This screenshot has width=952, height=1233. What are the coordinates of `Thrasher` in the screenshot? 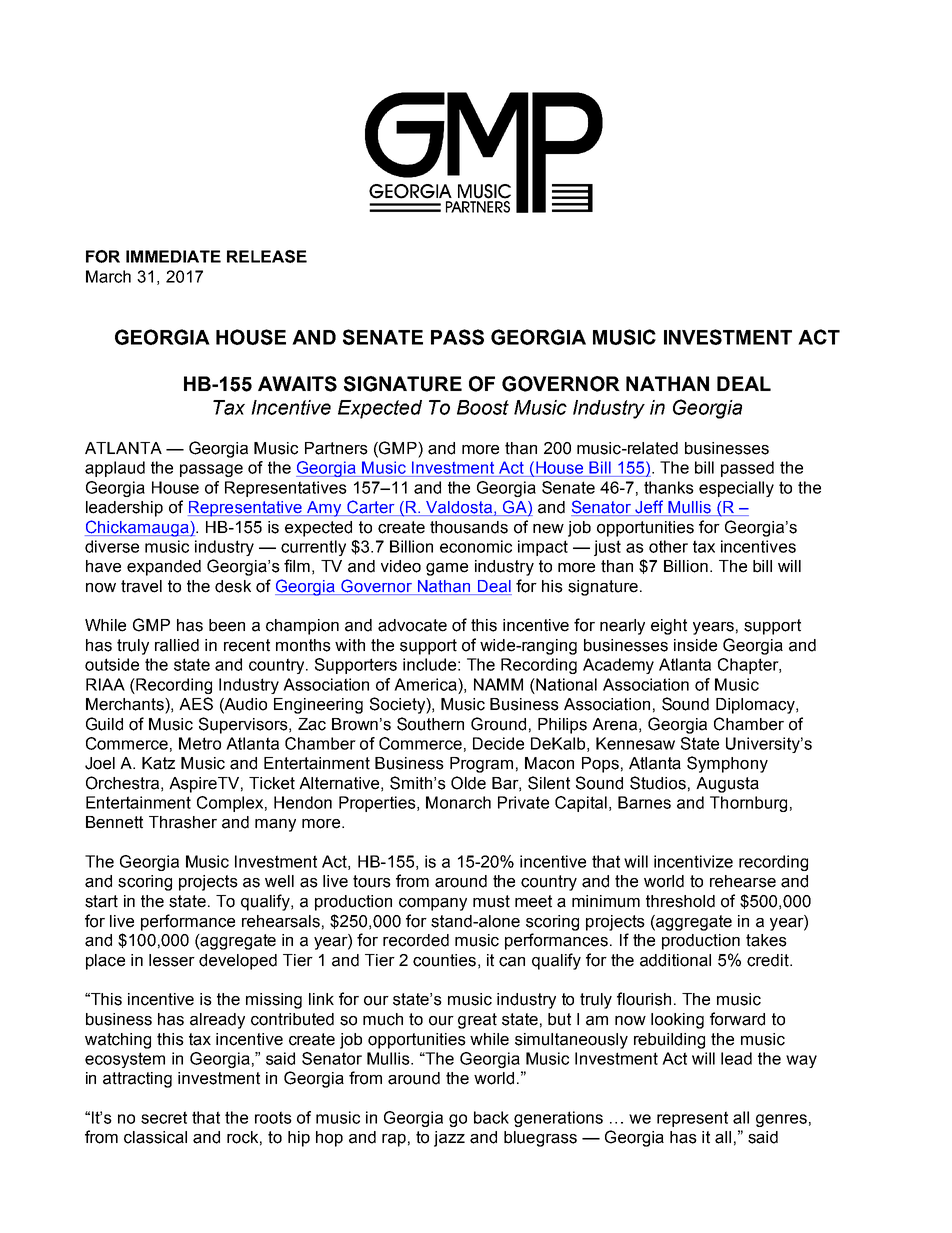 It's located at (183, 822).
